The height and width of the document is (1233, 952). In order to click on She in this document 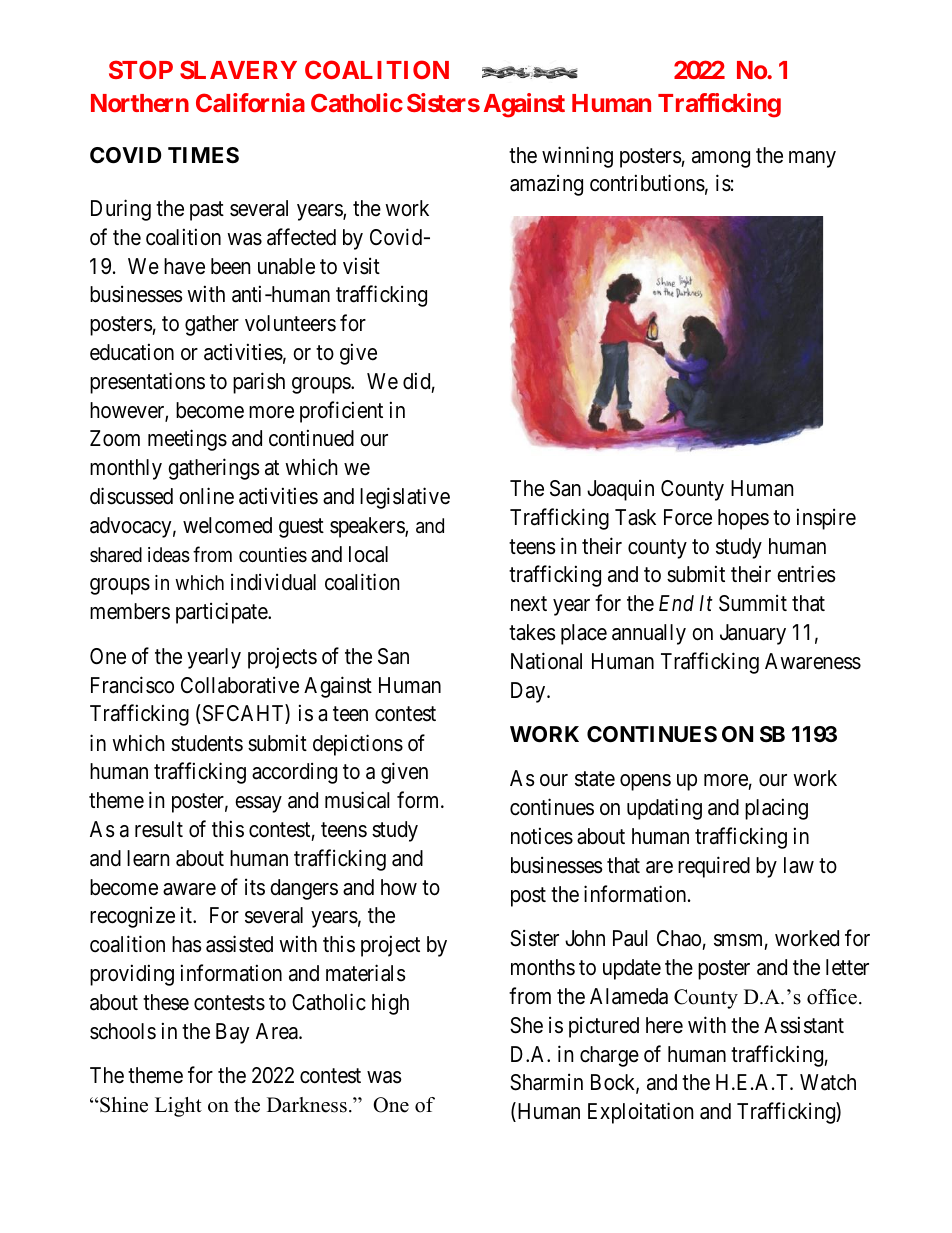, I will do `click(526, 1025)`.
